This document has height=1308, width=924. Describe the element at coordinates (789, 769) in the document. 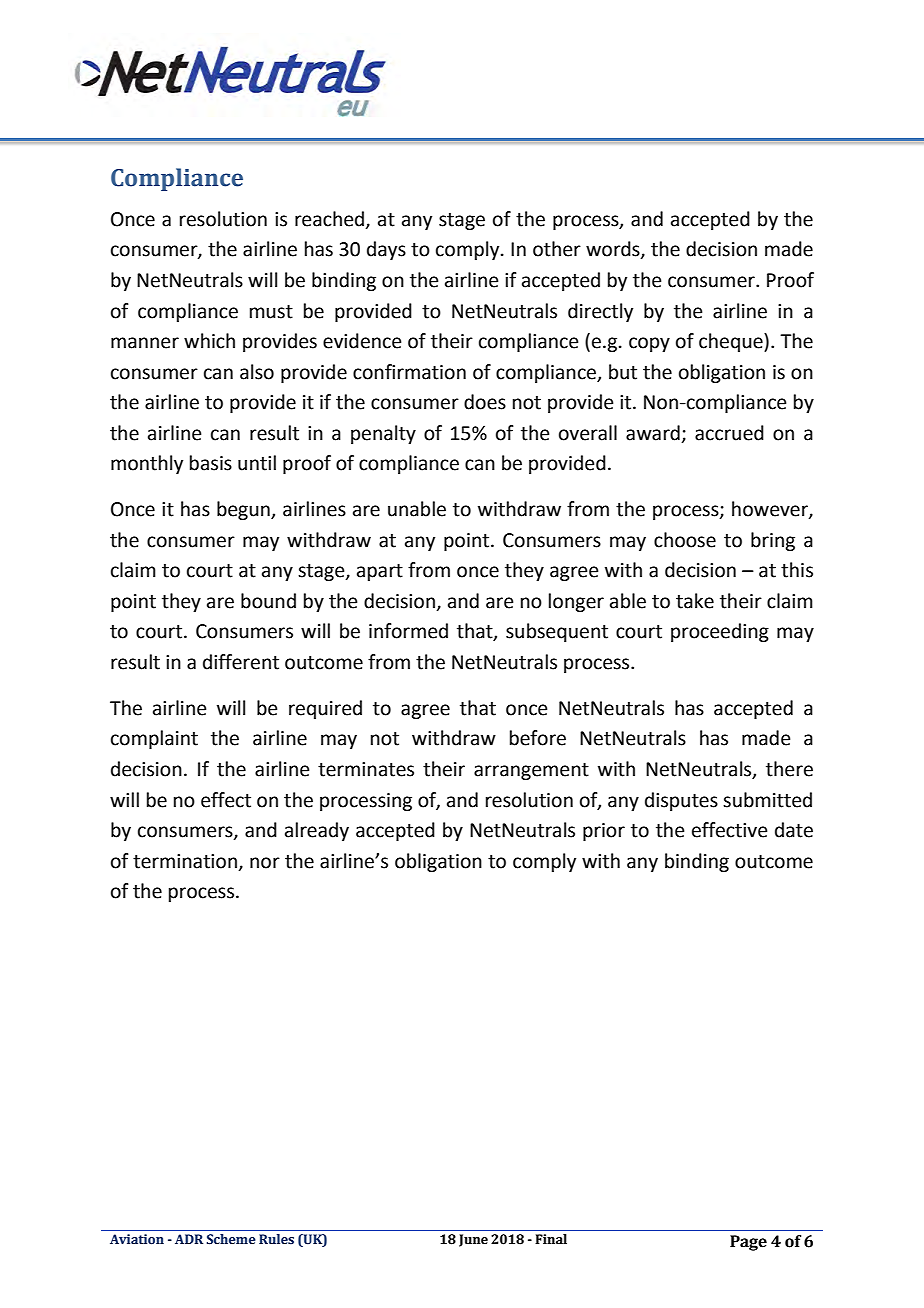

I see `there` at that location.
